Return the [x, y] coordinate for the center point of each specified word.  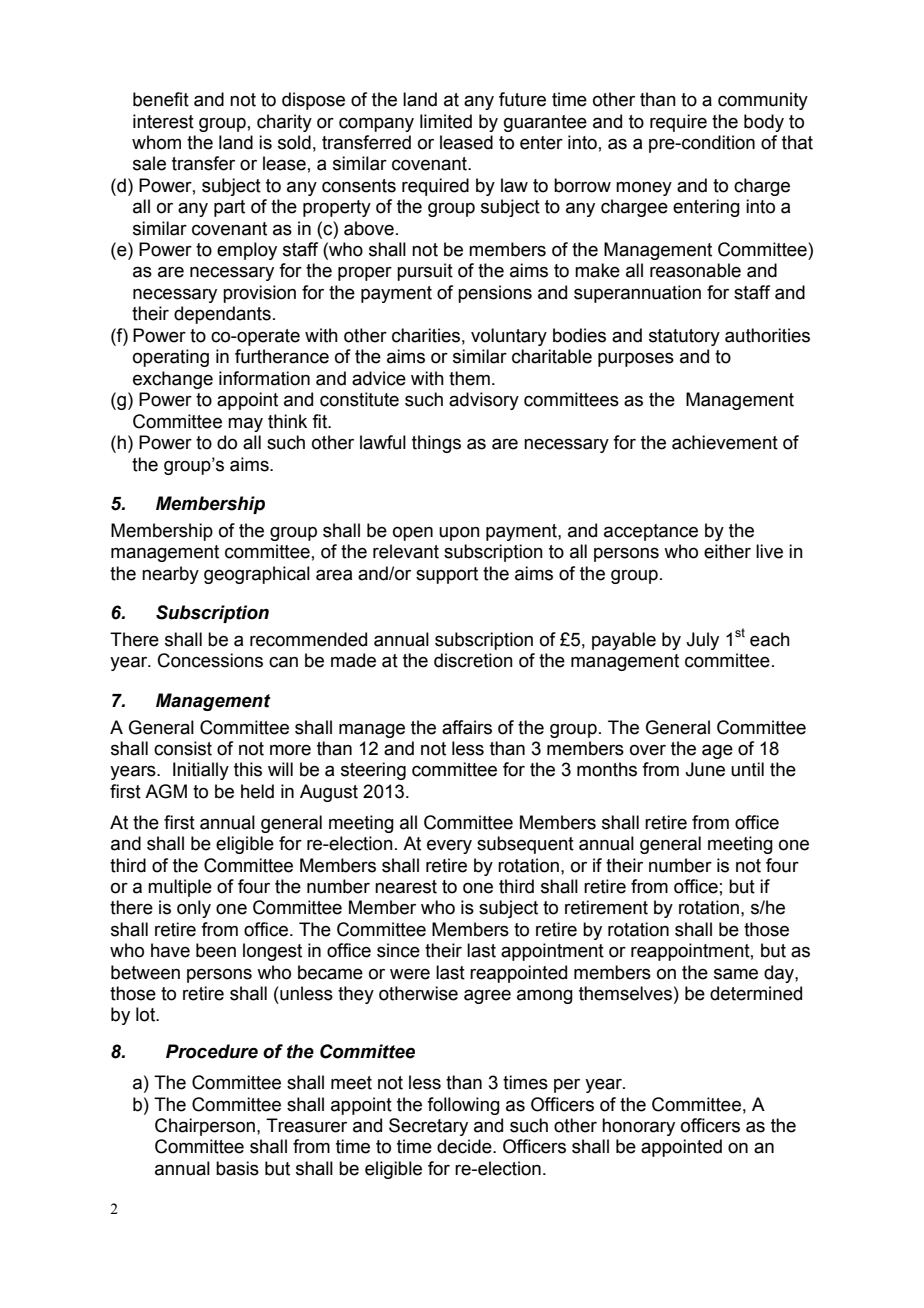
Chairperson [205, 1127]
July [702, 641]
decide [465, 1146]
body [764, 123]
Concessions [210, 660]
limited [446, 121]
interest [163, 121]
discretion [473, 660]
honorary [638, 1127]
